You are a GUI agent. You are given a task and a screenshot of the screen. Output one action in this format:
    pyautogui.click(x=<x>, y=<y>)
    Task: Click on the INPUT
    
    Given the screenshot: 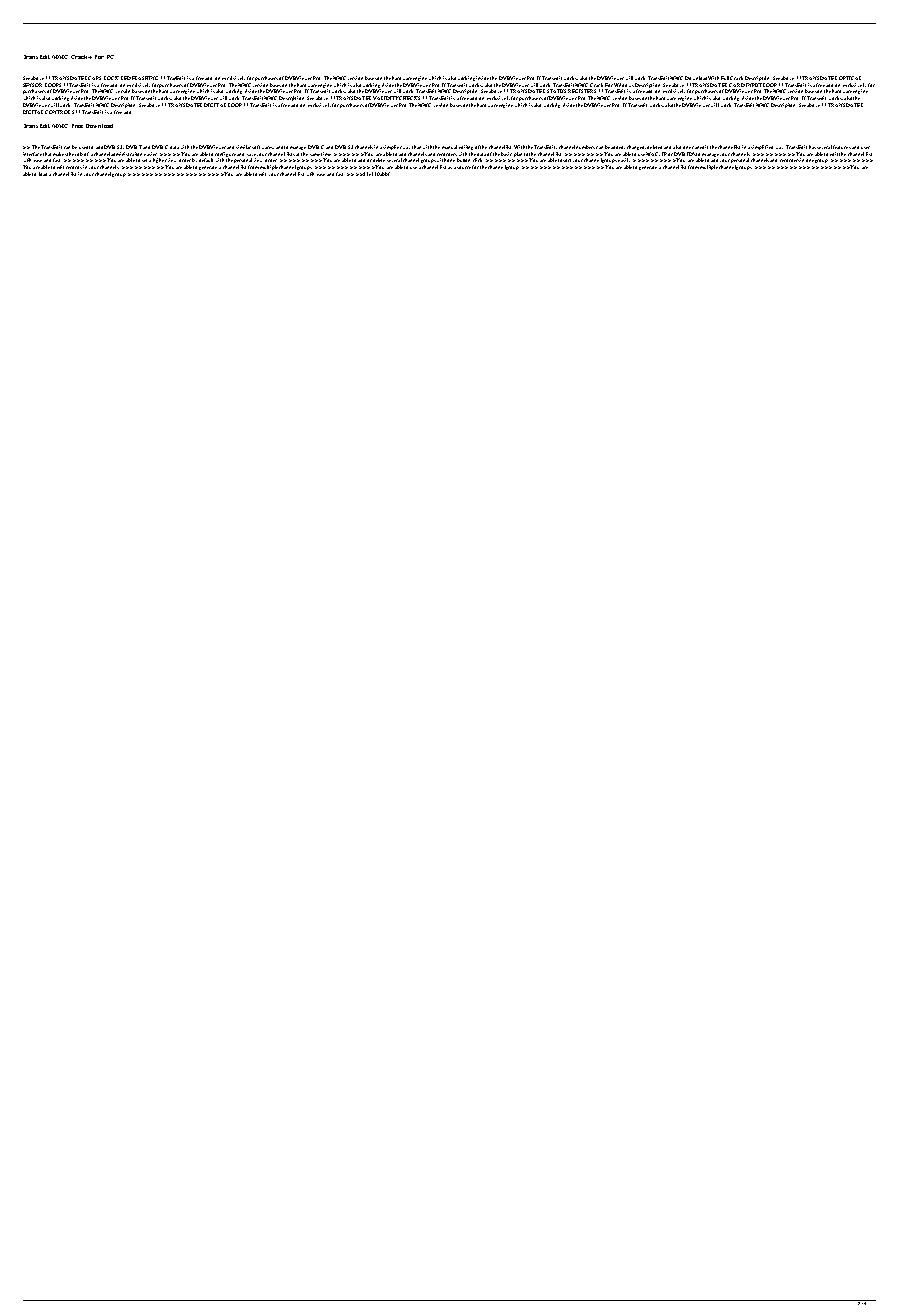 What is the action you would take?
    pyautogui.click(x=754, y=85)
